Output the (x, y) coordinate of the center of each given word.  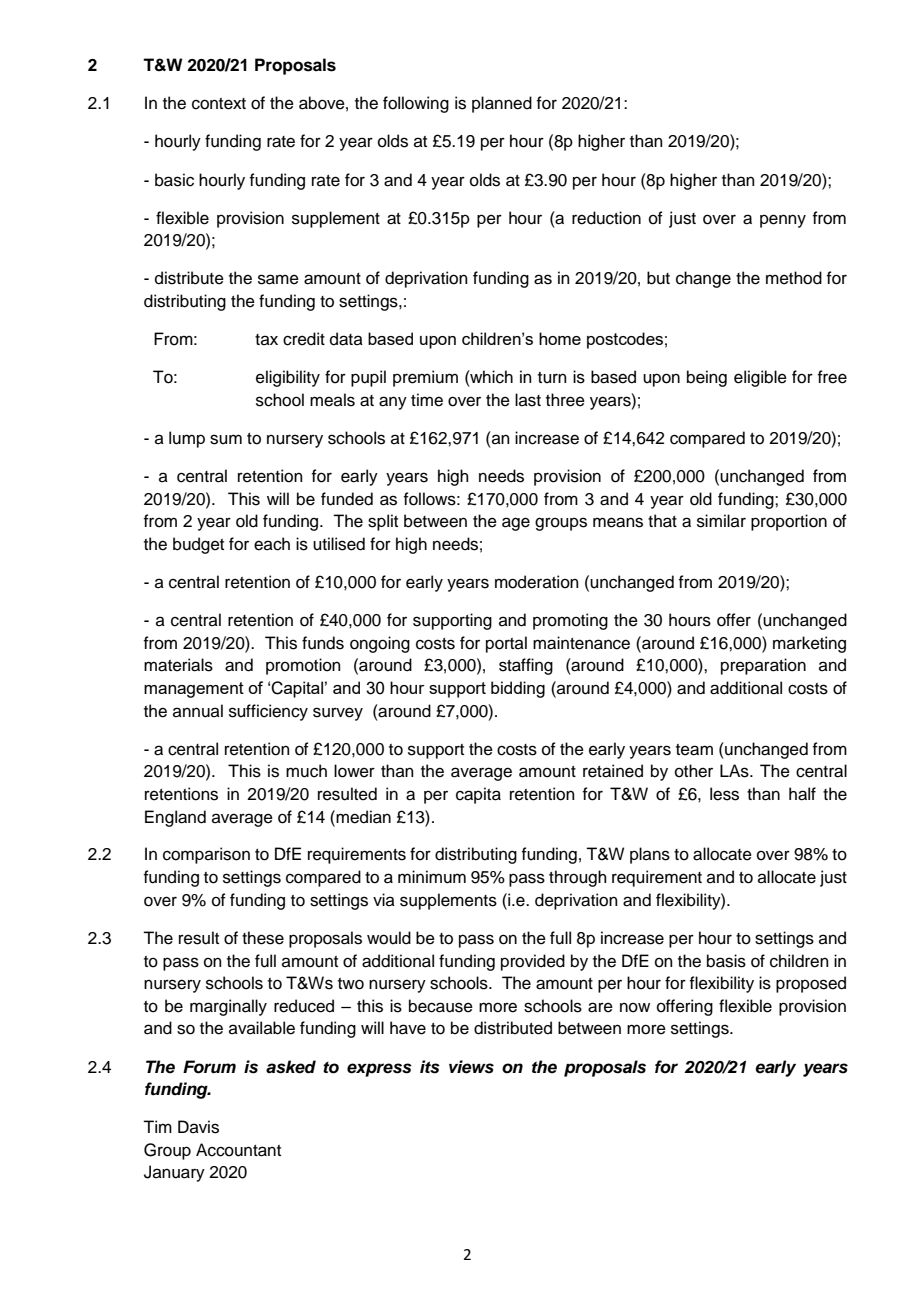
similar (721, 521)
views (471, 1067)
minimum (432, 877)
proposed (811, 984)
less (724, 794)
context (219, 104)
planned (502, 104)
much (306, 771)
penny (783, 221)
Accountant (238, 1150)
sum (226, 439)
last (528, 400)
